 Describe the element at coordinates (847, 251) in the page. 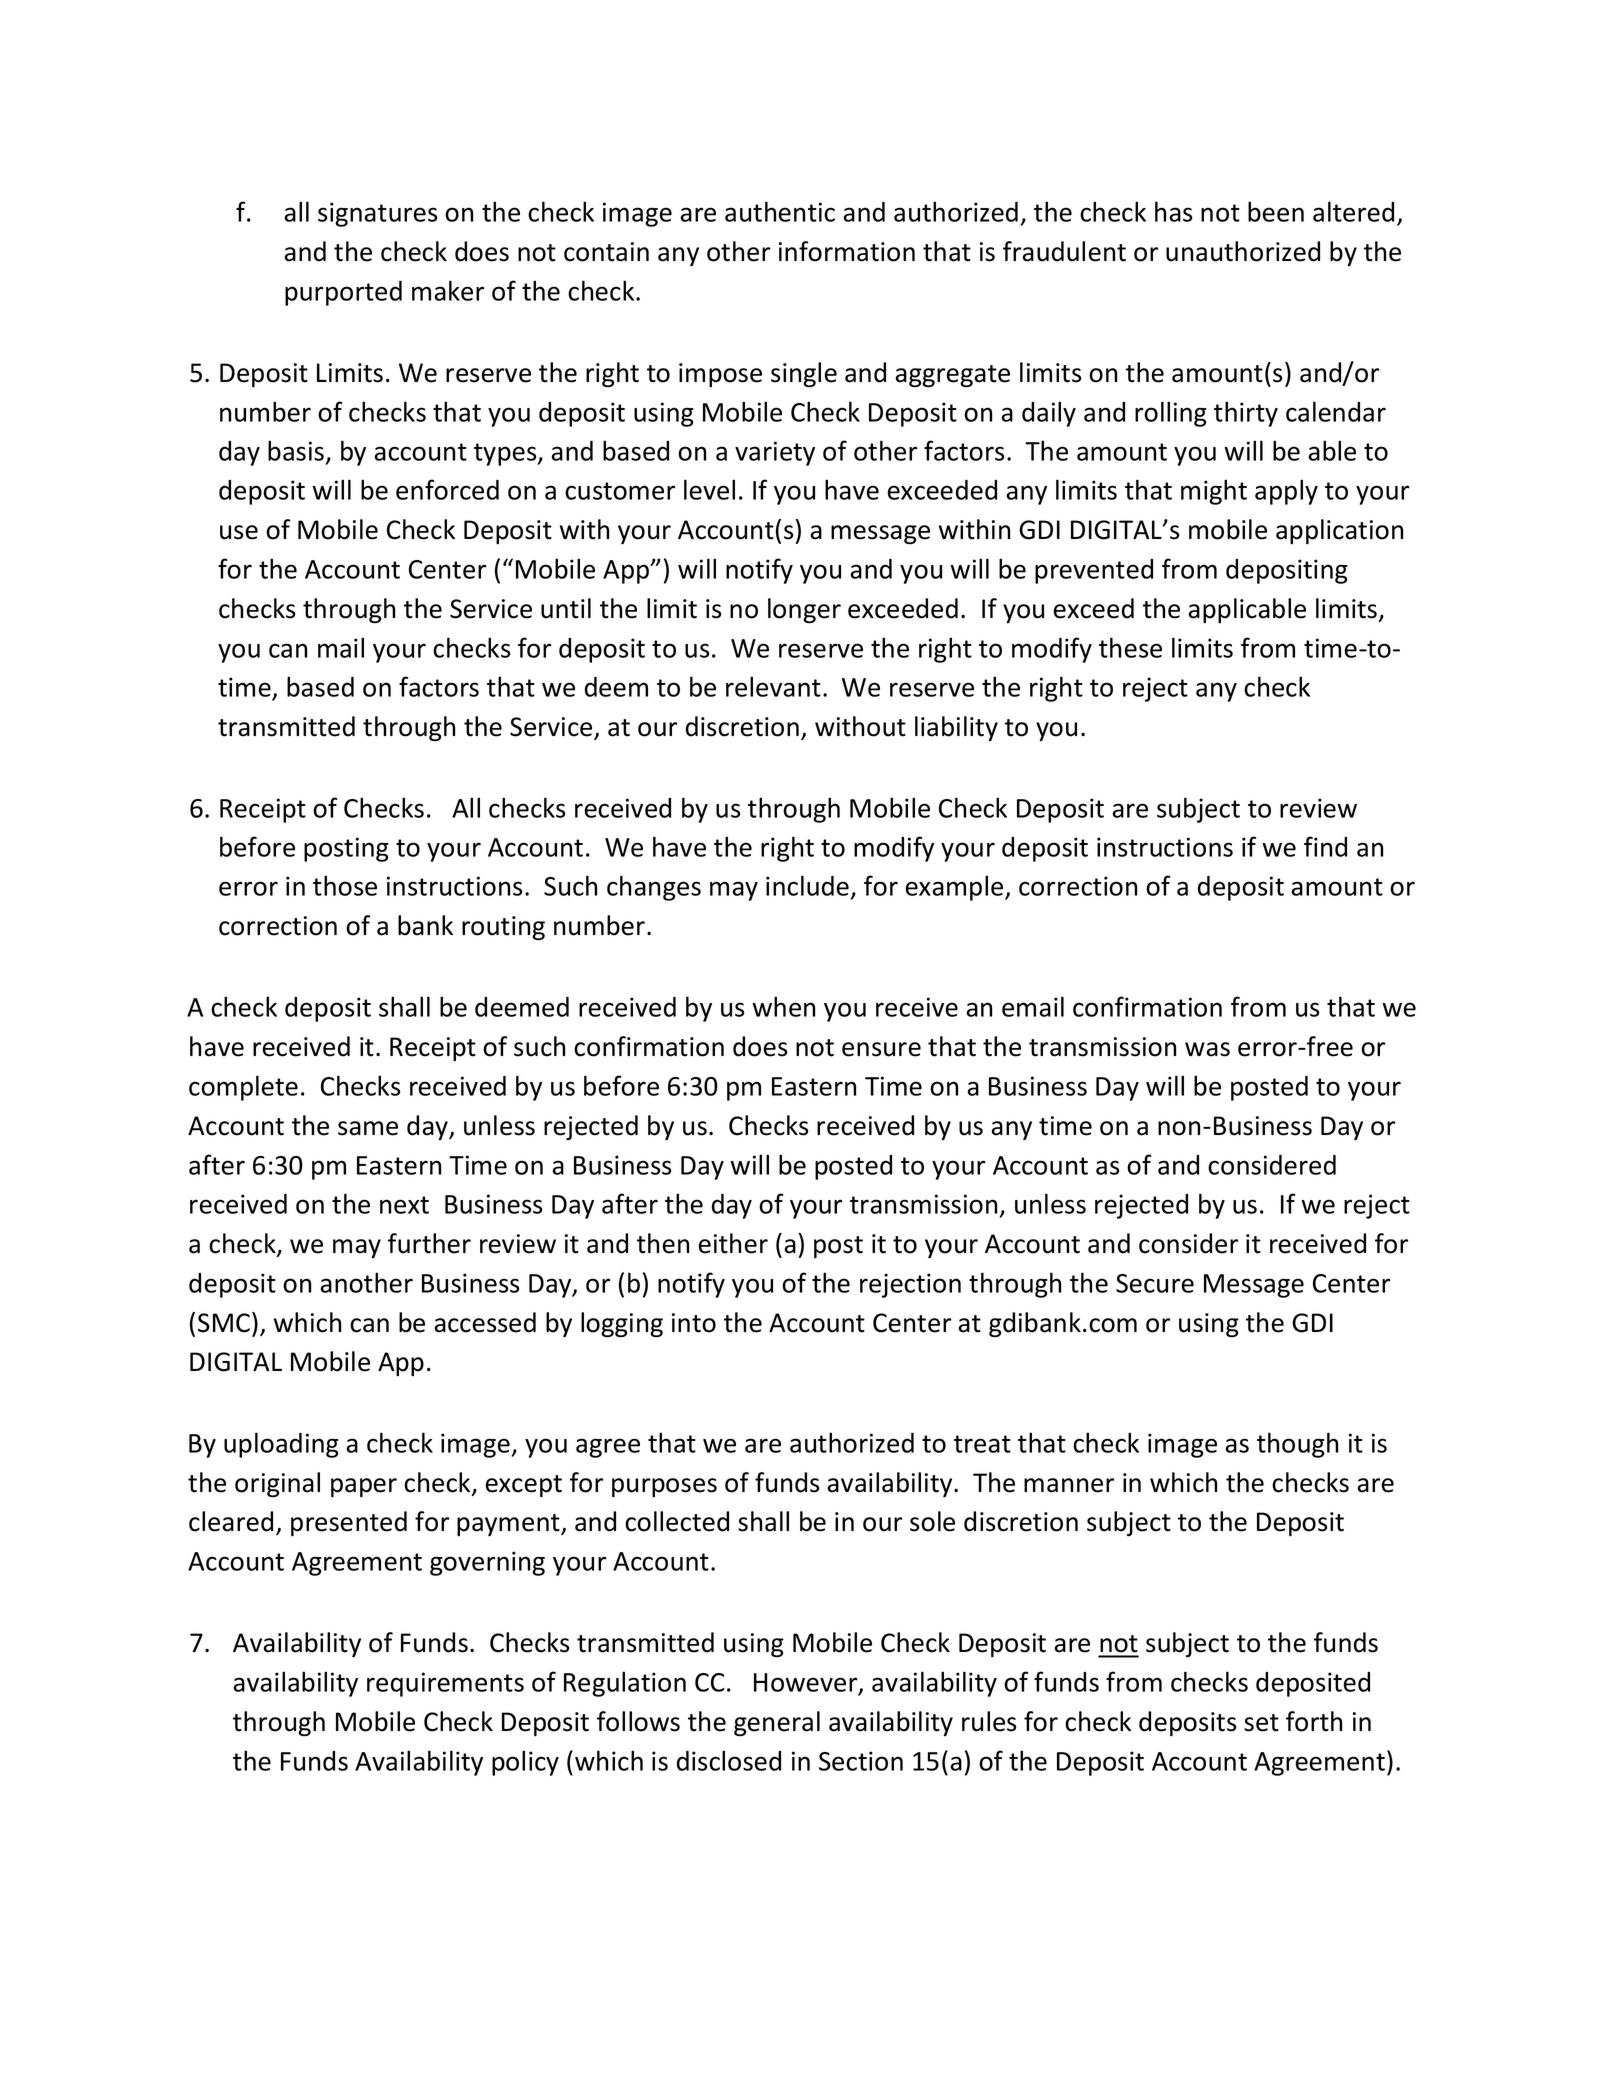

I see `information` at that location.
